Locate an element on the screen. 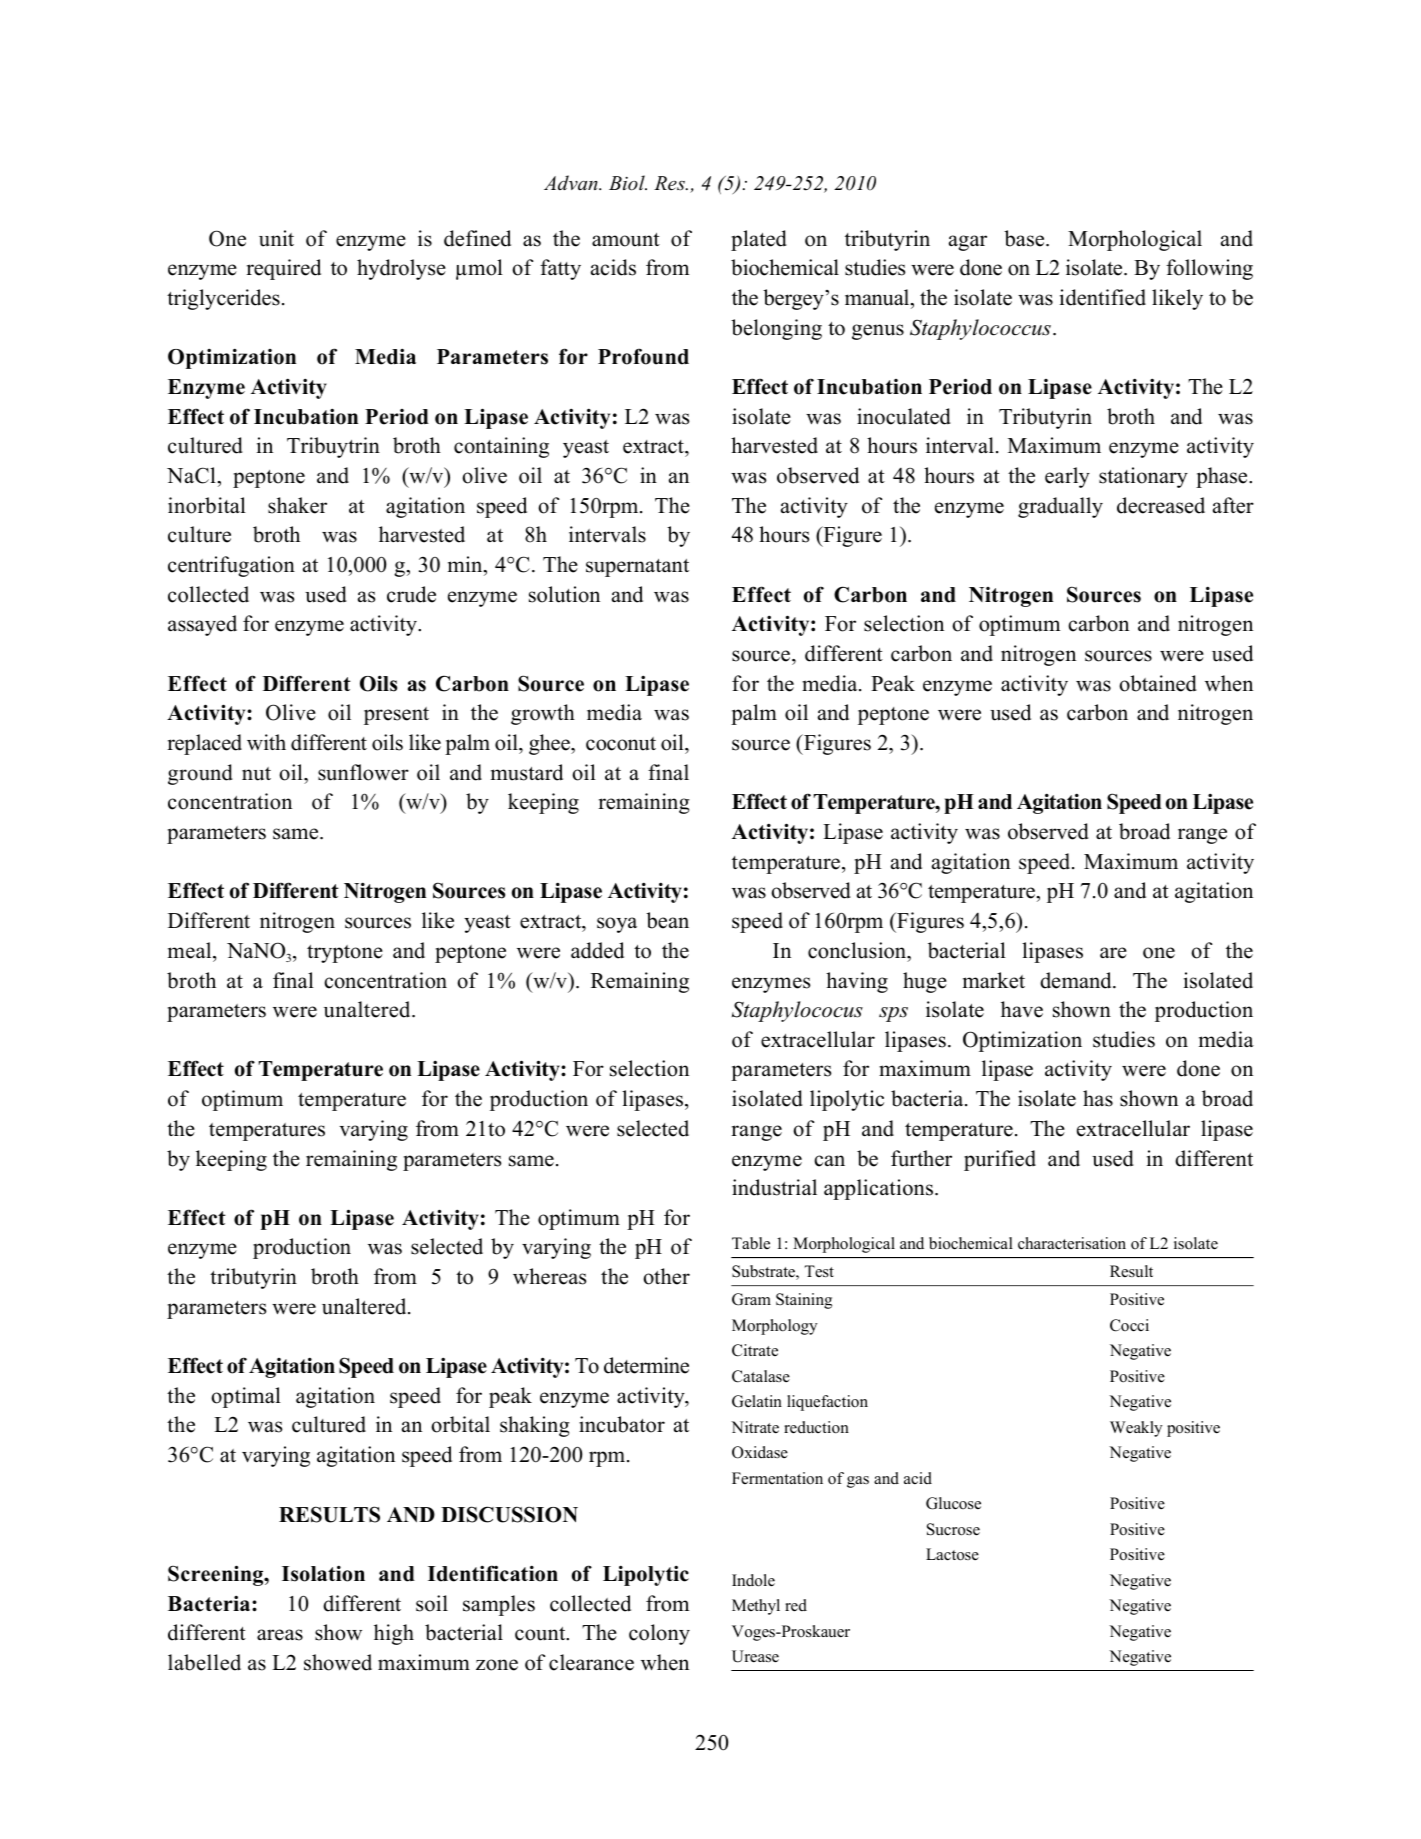  base is located at coordinates (1025, 238).
